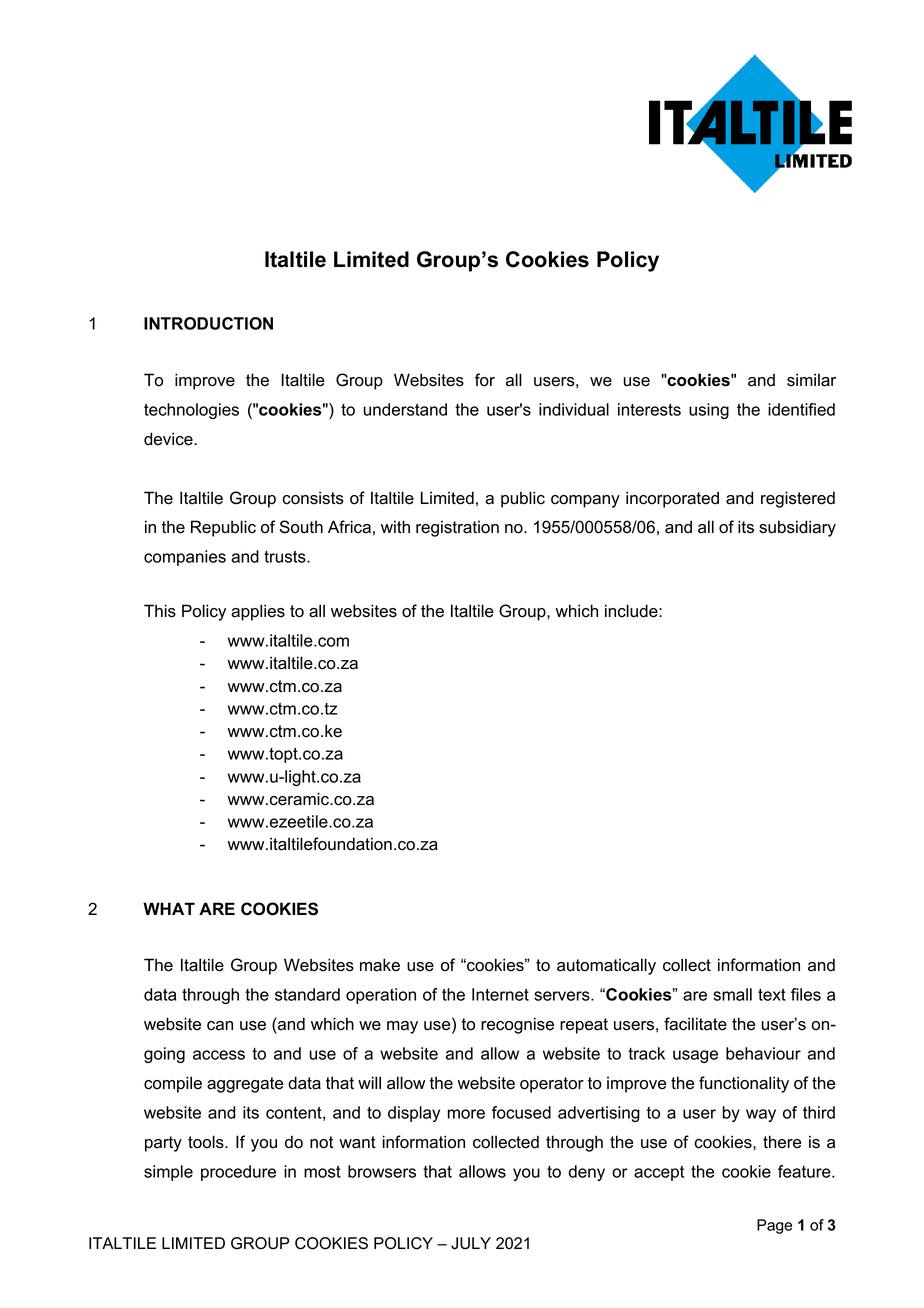  I want to click on understand, so click(405, 409).
